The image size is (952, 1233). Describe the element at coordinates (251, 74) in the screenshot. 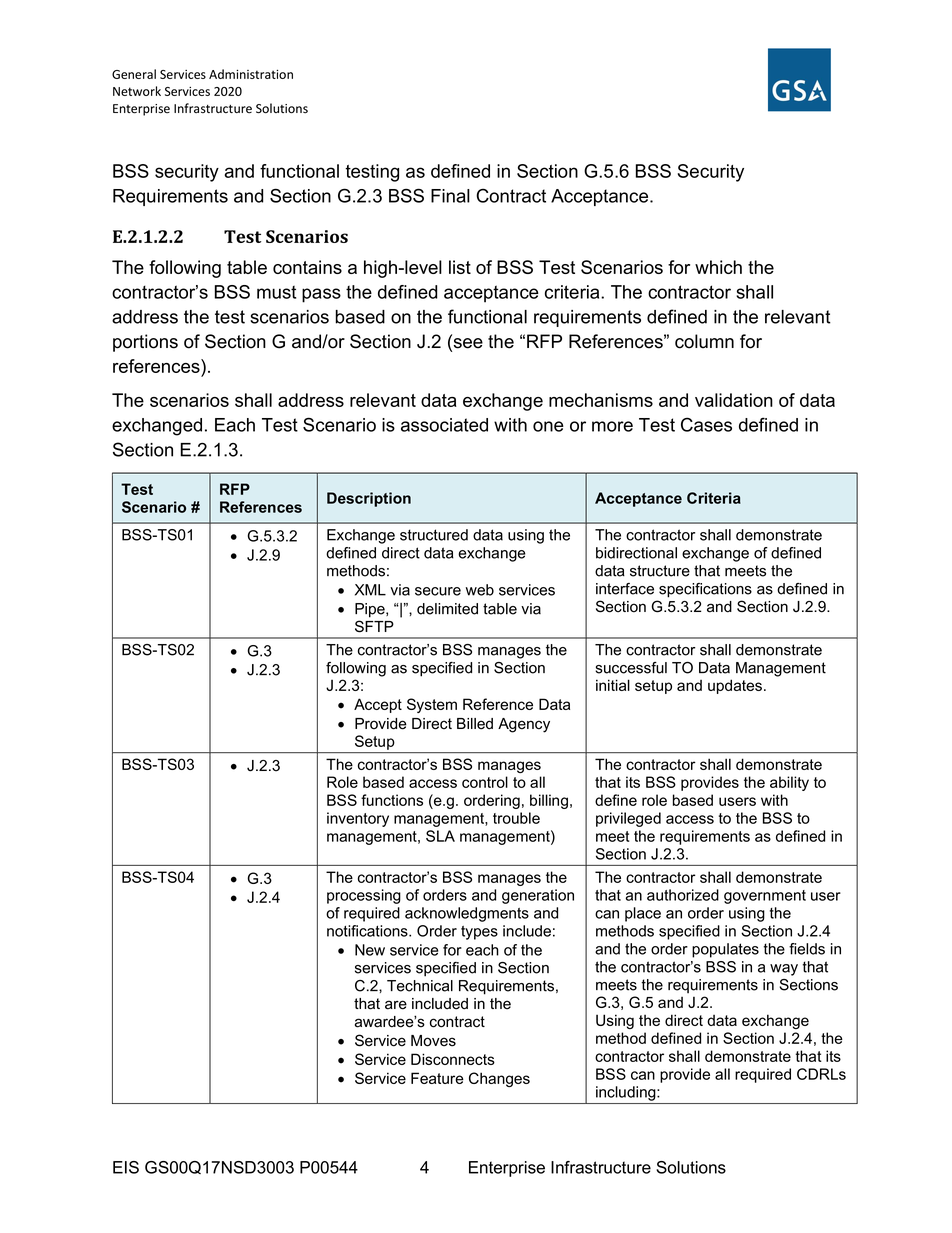

I see `Administration` at that location.
